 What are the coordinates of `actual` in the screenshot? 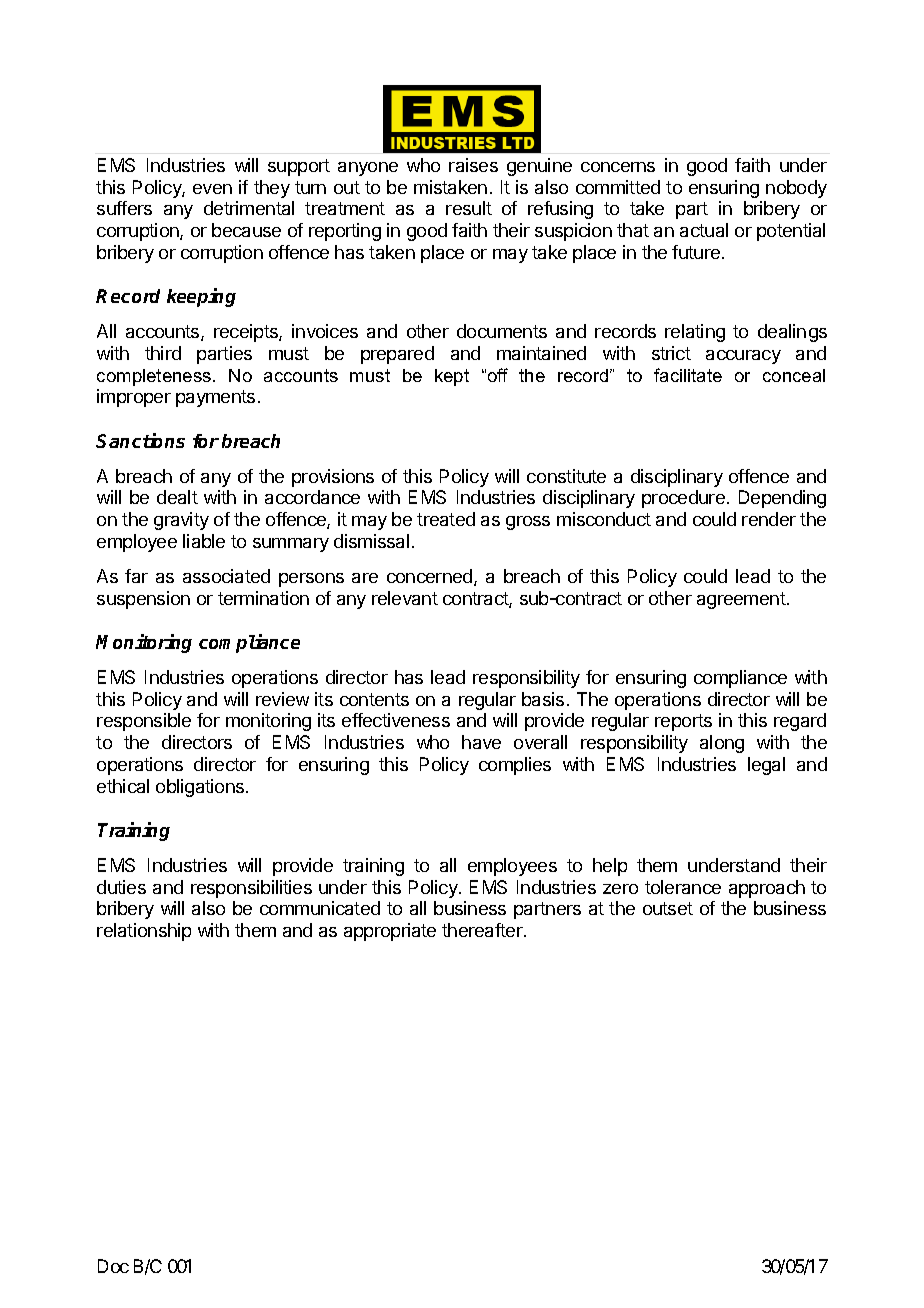 It's located at (704, 230).
